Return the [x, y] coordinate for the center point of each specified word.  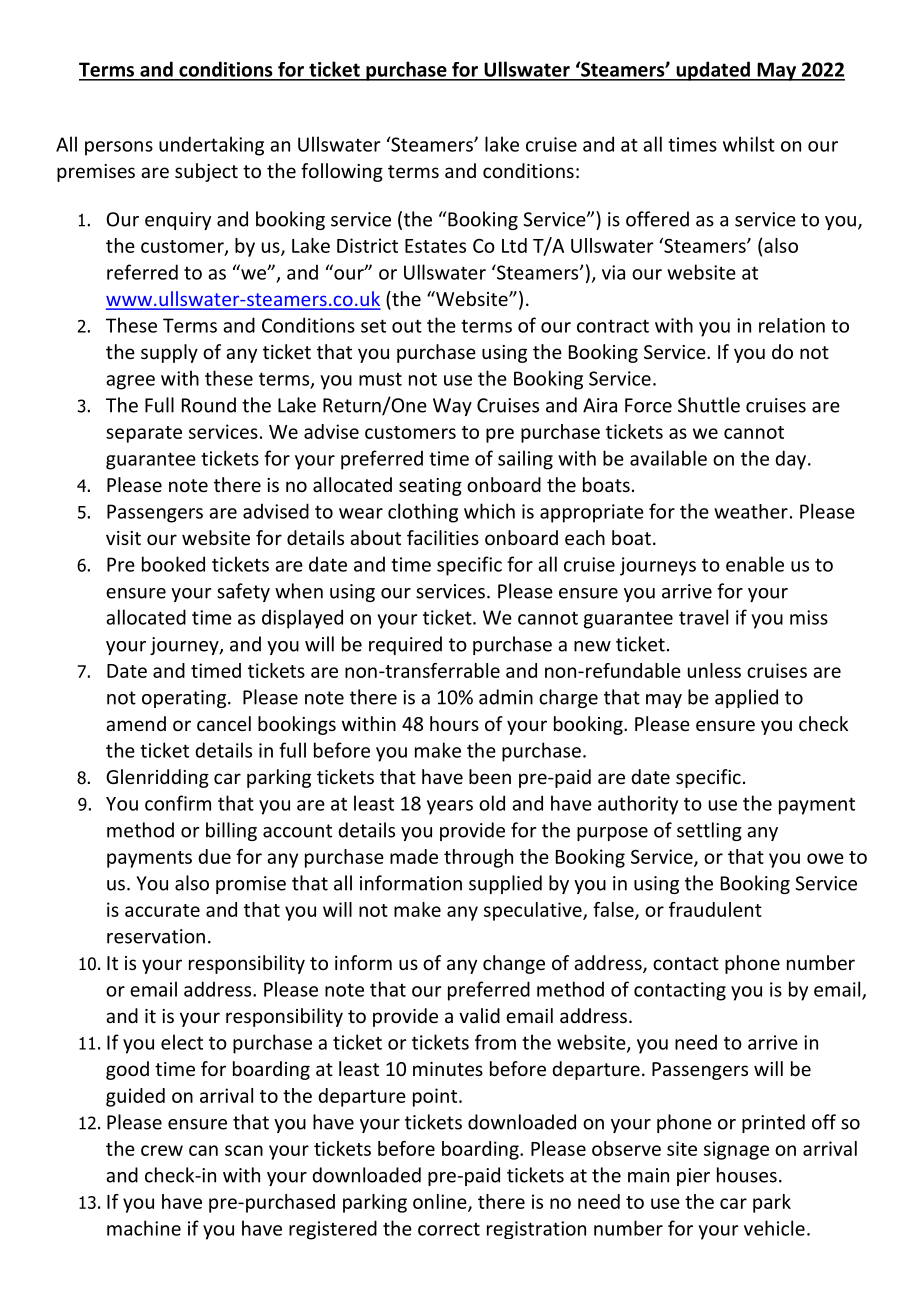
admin [506, 697]
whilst [749, 144]
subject [206, 172]
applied [746, 698]
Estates [435, 246]
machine [144, 1228]
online [441, 1202]
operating [184, 699]
